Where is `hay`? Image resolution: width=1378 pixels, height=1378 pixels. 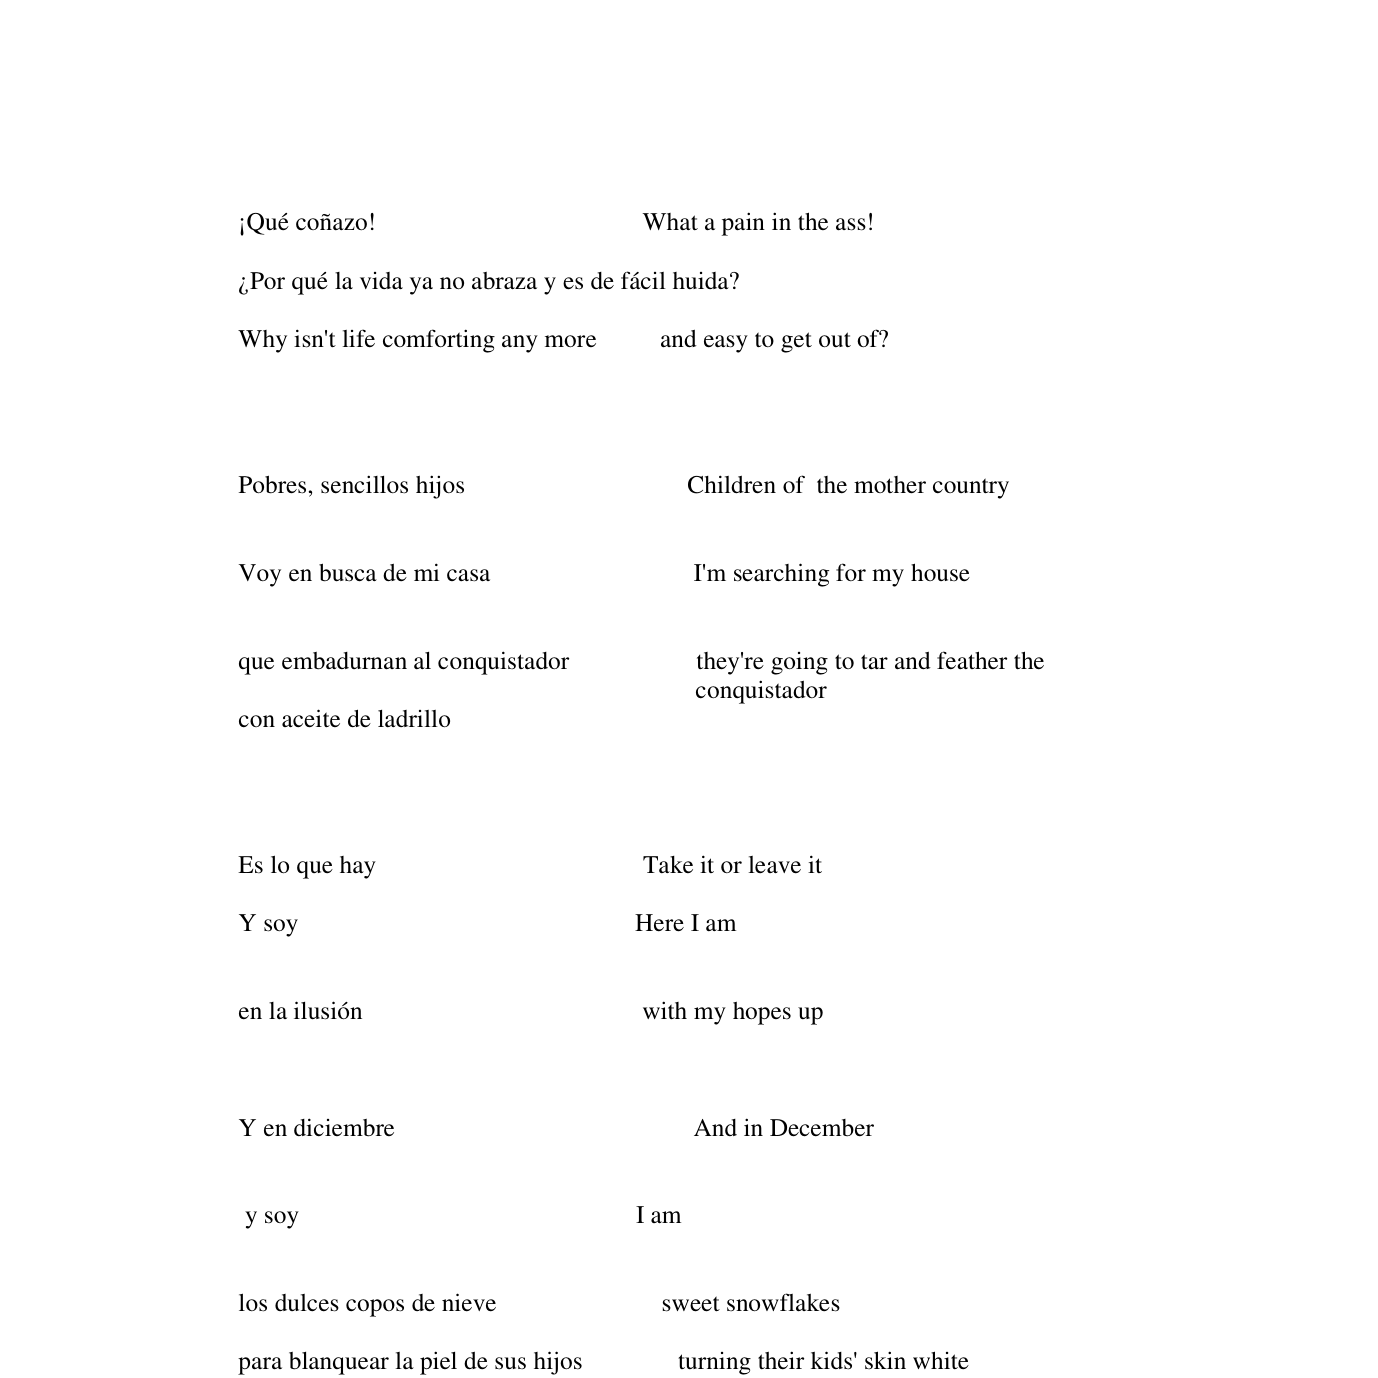 hay is located at coordinates (358, 867).
